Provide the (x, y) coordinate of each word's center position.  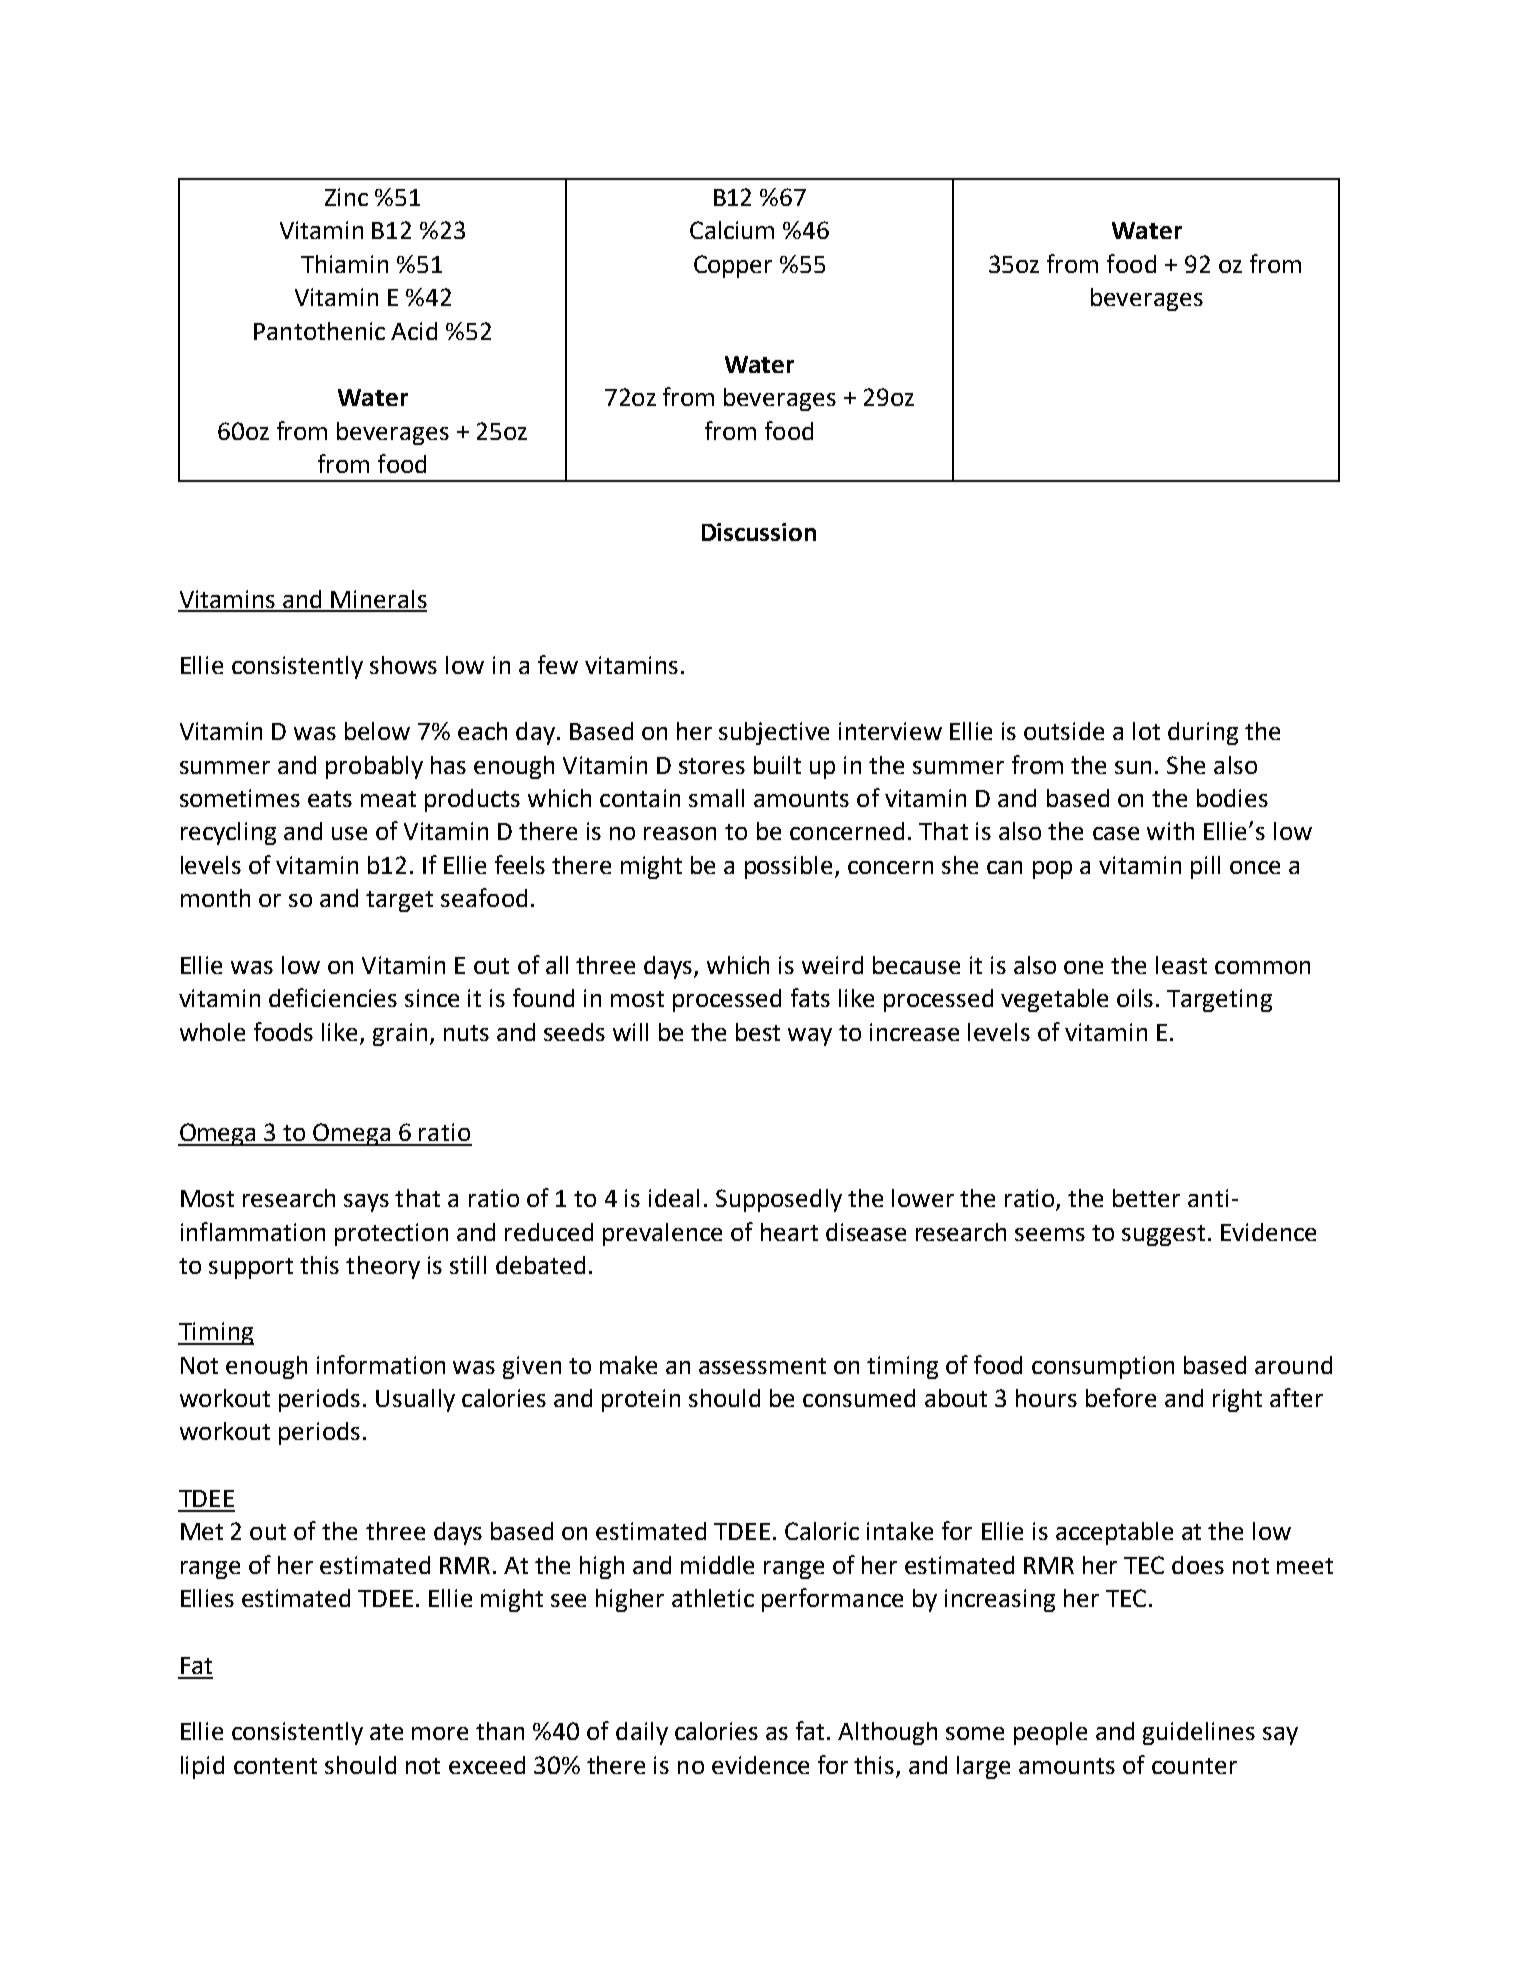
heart (789, 1232)
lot (1146, 731)
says (366, 1203)
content (275, 1766)
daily (642, 1733)
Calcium (732, 230)
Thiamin (344, 264)
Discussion (759, 532)
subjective (774, 733)
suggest (1163, 1235)
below (377, 731)
